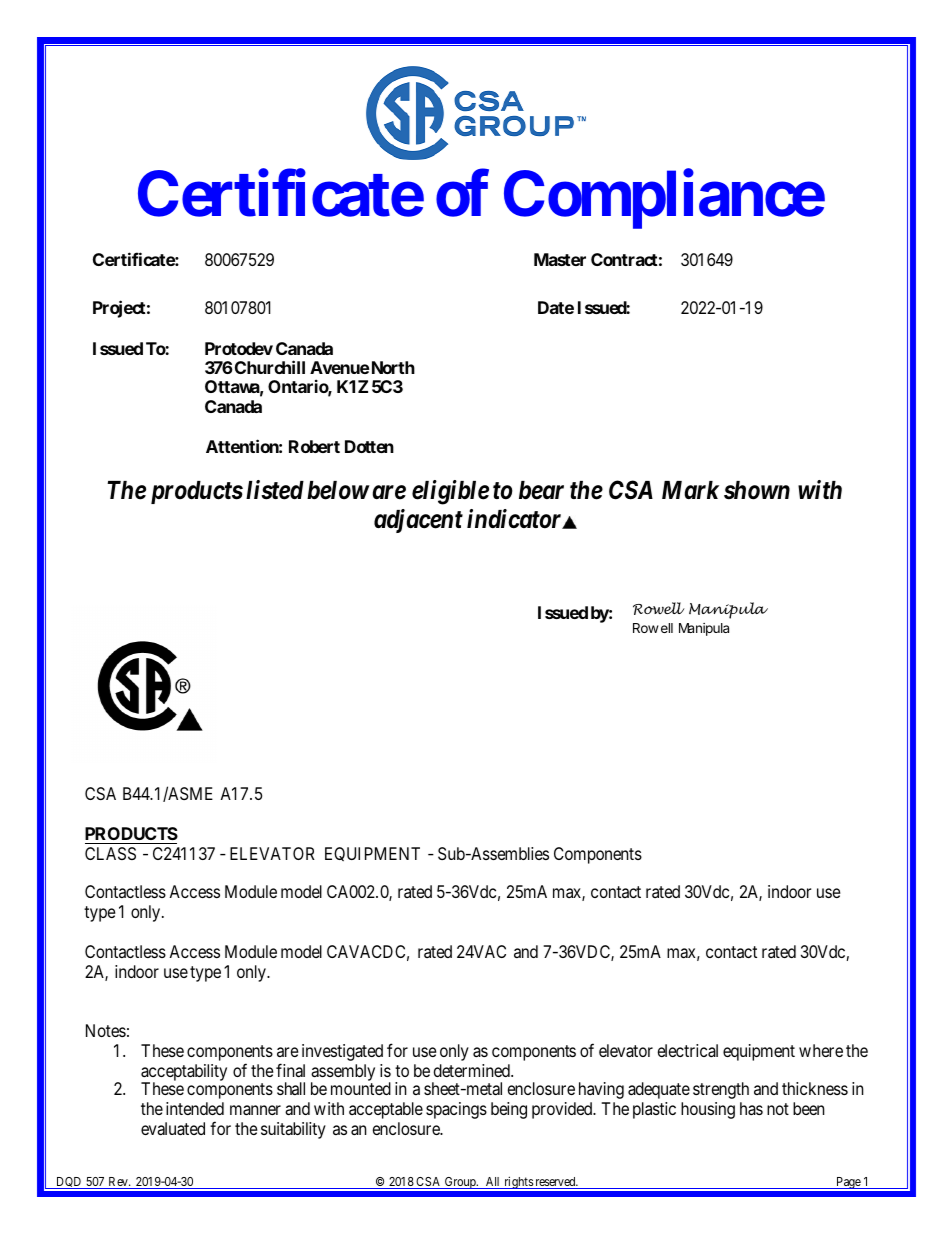  What do you see at coordinates (456, 1110) in the document?
I see `spacings` at bounding box center [456, 1110].
